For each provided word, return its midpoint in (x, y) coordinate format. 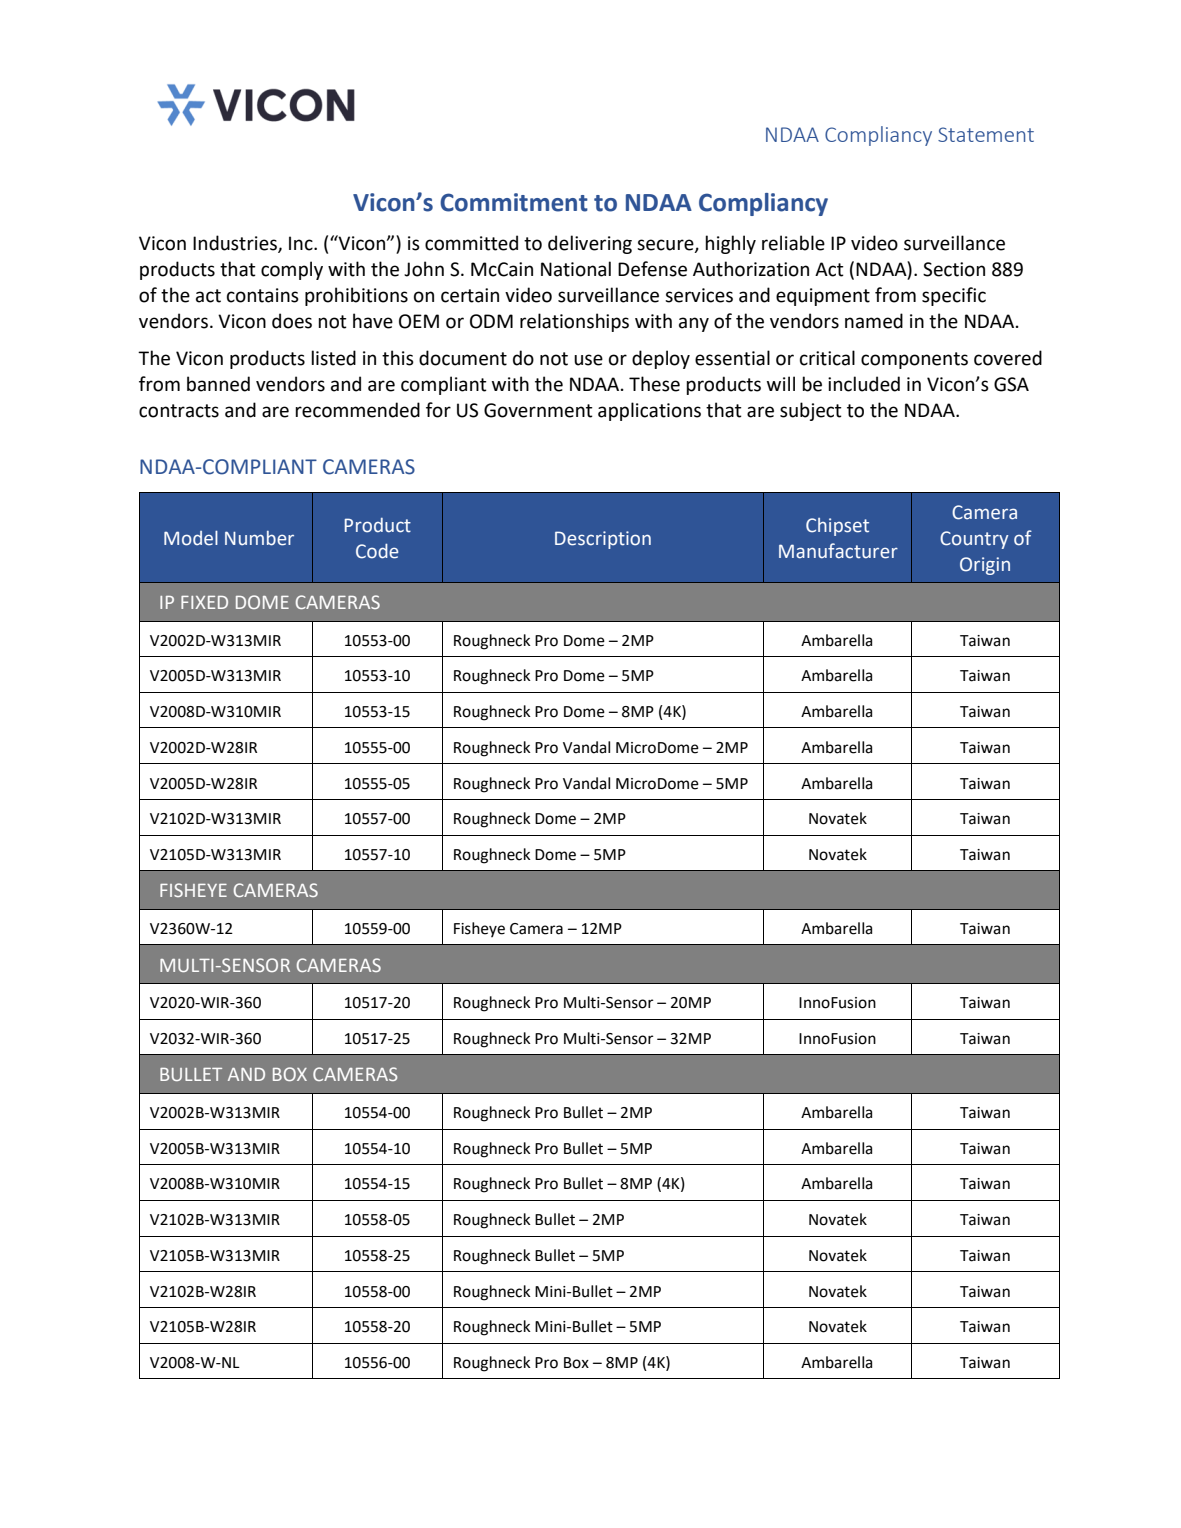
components (914, 360)
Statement (986, 134)
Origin (985, 566)
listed (333, 358)
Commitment (514, 202)
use (588, 360)
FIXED (204, 602)
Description (603, 540)
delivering (590, 244)
